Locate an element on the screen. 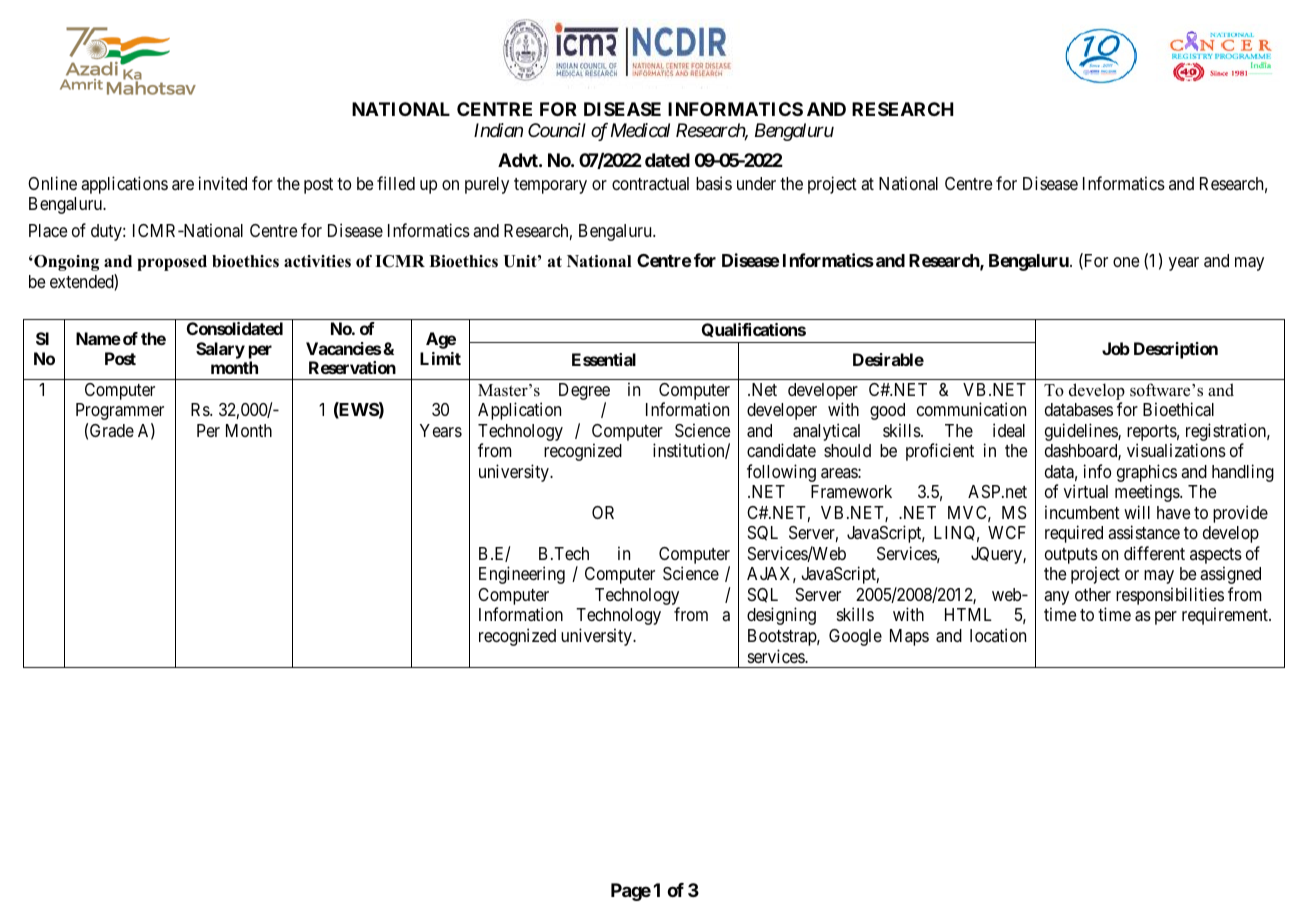 The width and height of the screenshot is (1307, 924). under is located at coordinates (756, 183).
